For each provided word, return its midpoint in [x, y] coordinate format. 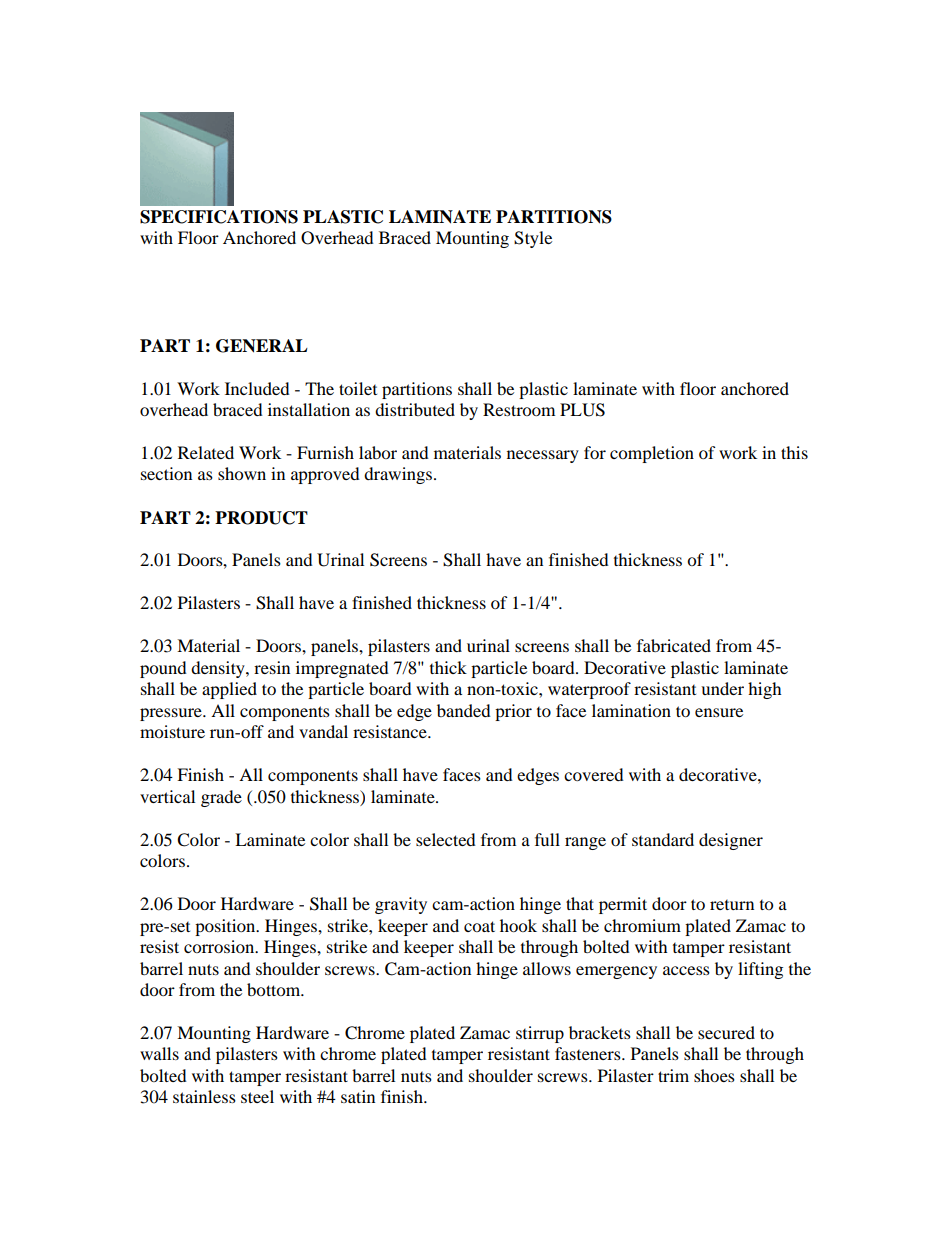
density [219, 669]
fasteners [589, 1053]
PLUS [582, 410]
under [722, 688]
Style [533, 239]
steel [257, 1096]
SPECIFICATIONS [219, 217]
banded [464, 710]
